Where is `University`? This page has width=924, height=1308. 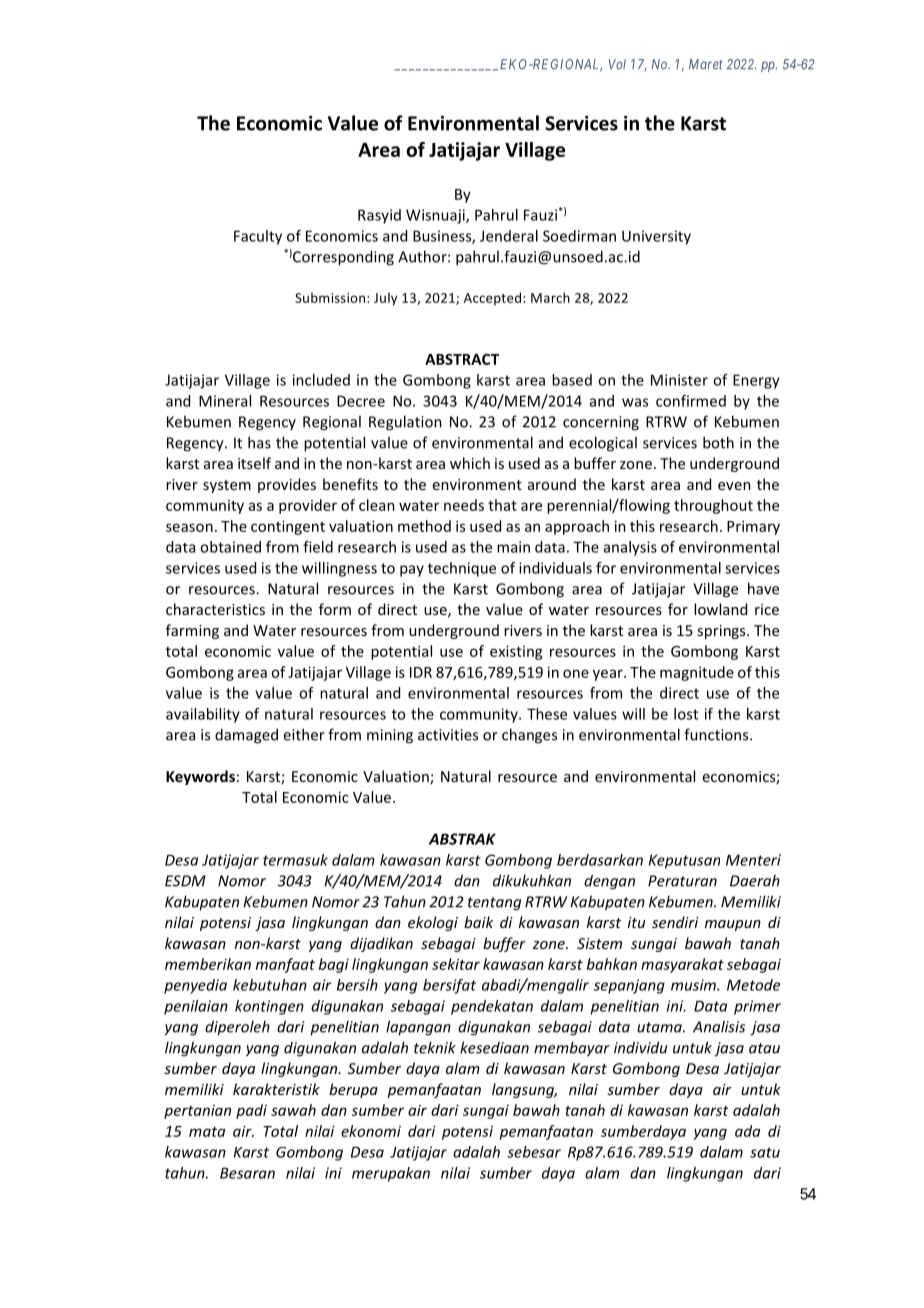
University is located at coordinates (656, 237).
